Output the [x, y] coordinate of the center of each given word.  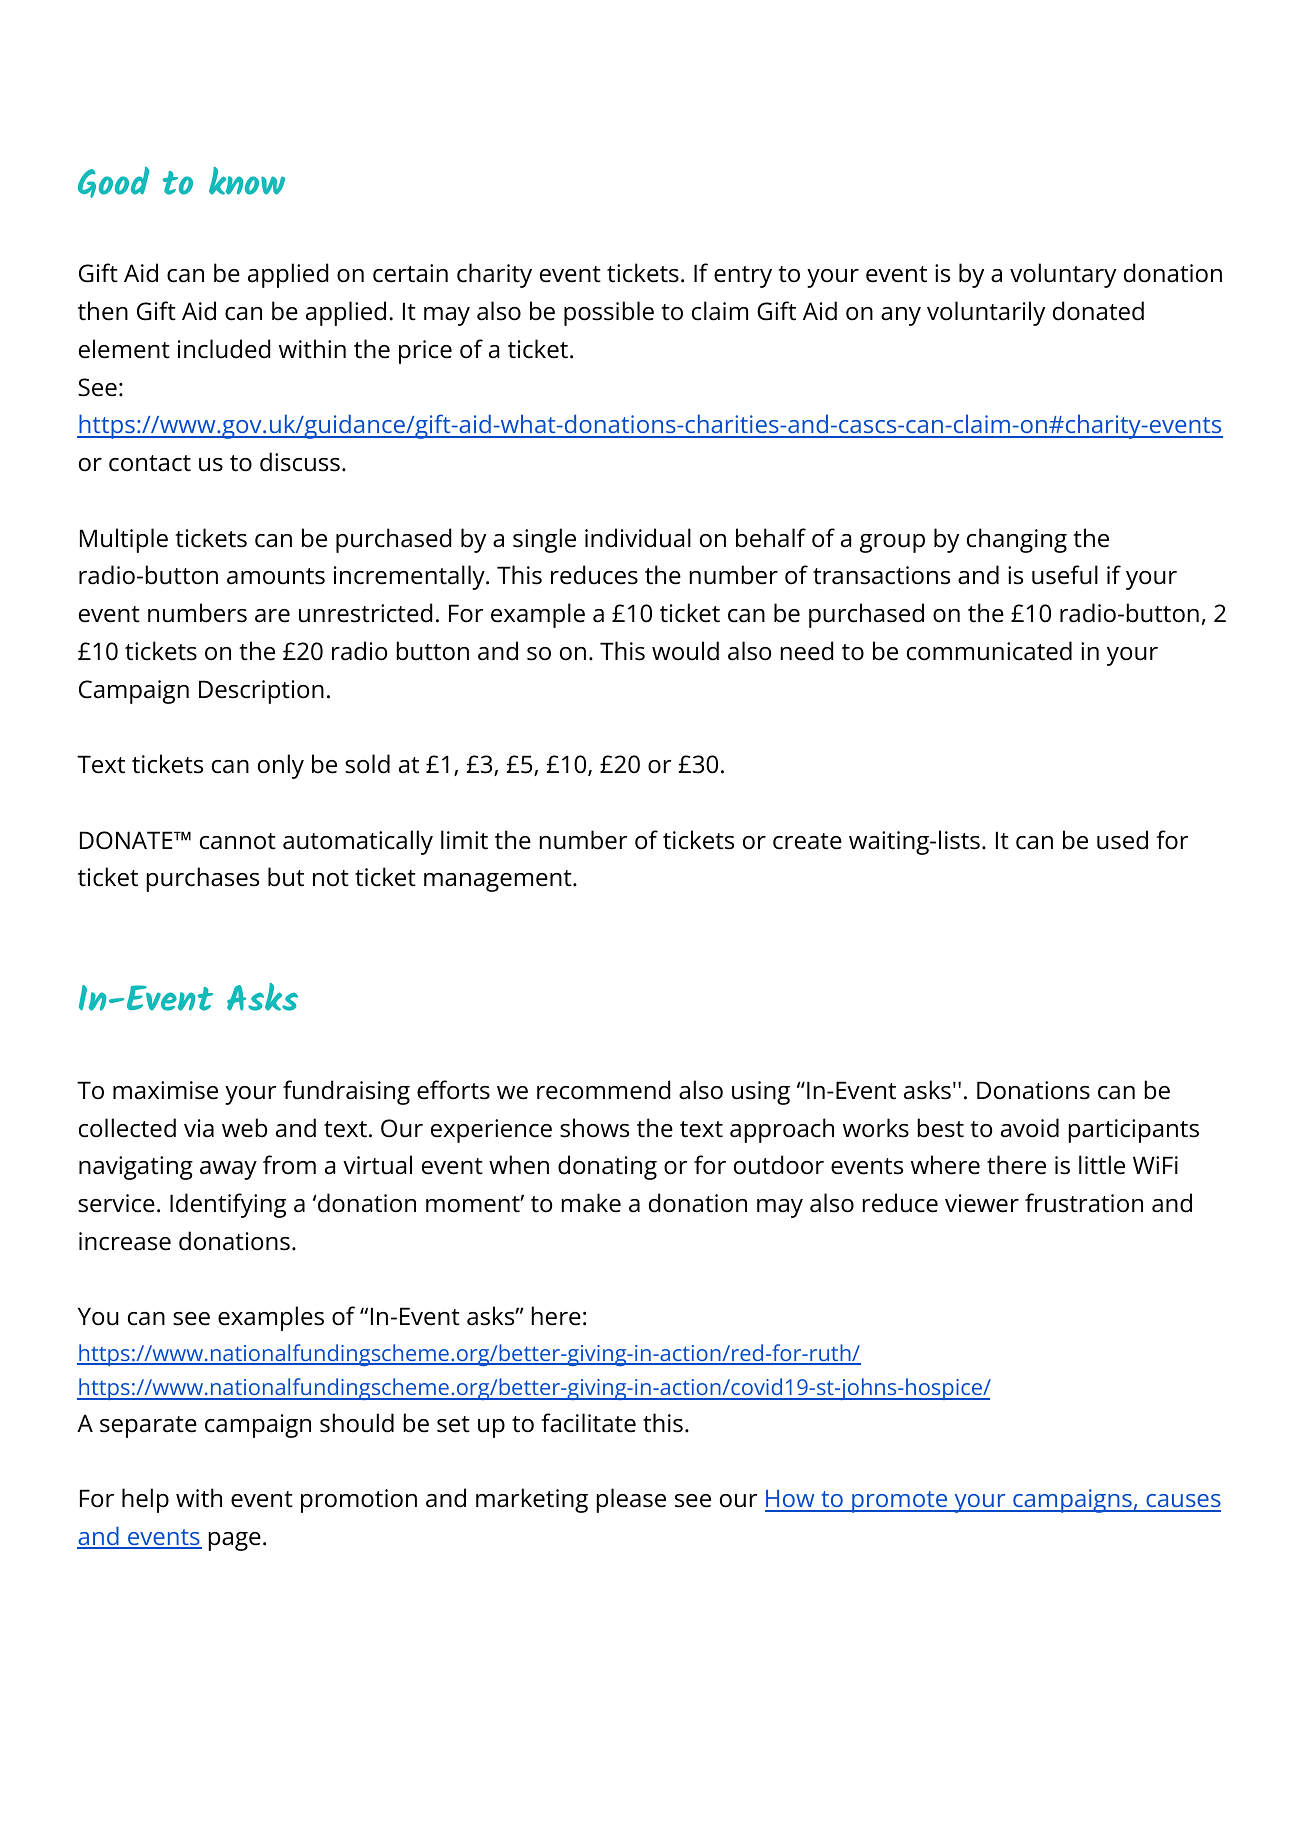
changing [1017, 540]
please [631, 1500]
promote [900, 1502]
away [228, 1170]
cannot [238, 841]
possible [609, 313]
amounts [276, 576]
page [235, 1541]
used [1122, 840]
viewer [982, 1203]
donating [607, 1167]
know [247, 181]
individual [638, 538]
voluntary [1063, 275]
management [499, 881]
